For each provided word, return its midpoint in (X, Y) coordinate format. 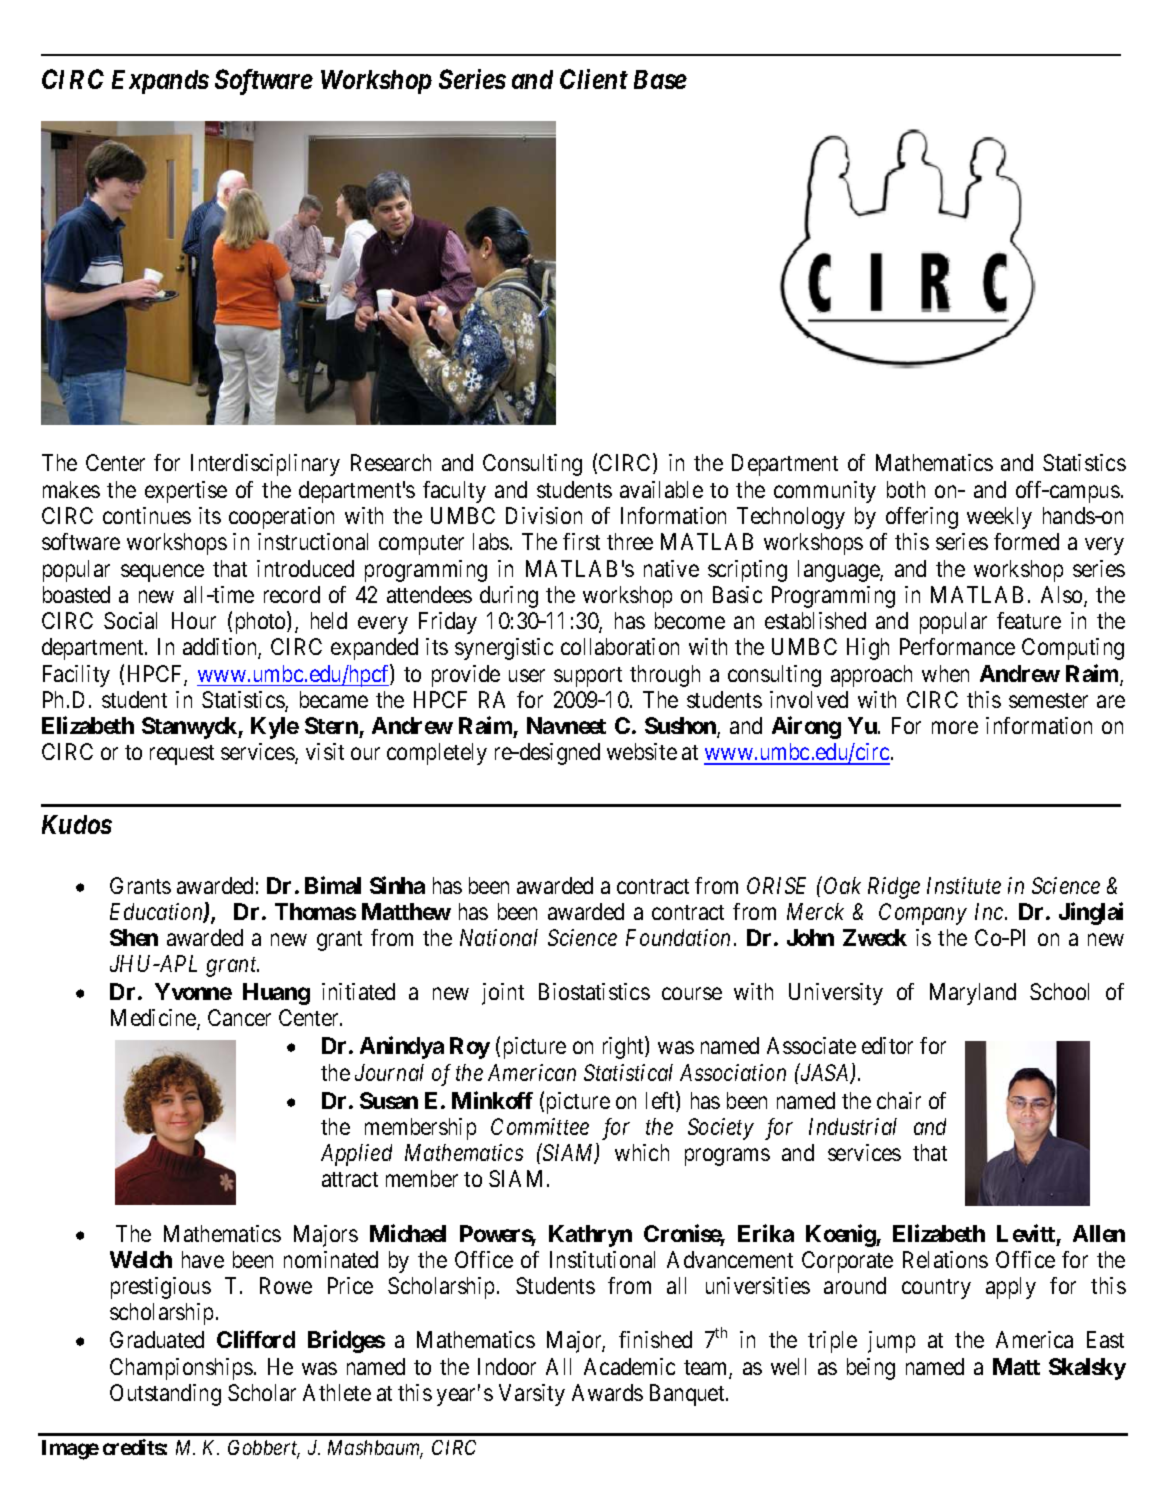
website (642, 751)
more (955, 728)
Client (594, 79)
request (182, 755)
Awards (607, 1392)
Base (660, 79)
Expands (160, 82)
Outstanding (165, 1395)
